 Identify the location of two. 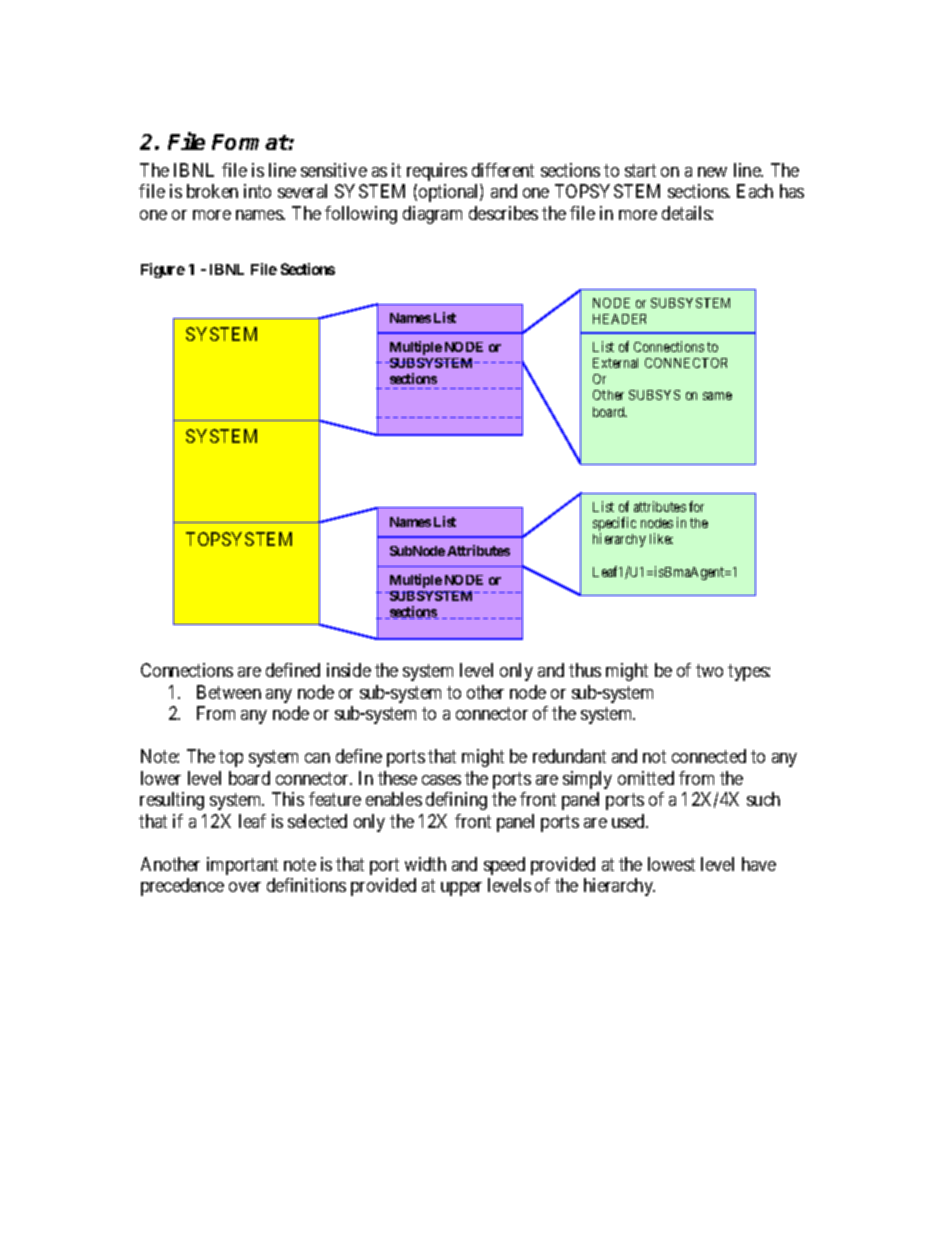
(709, 671).
